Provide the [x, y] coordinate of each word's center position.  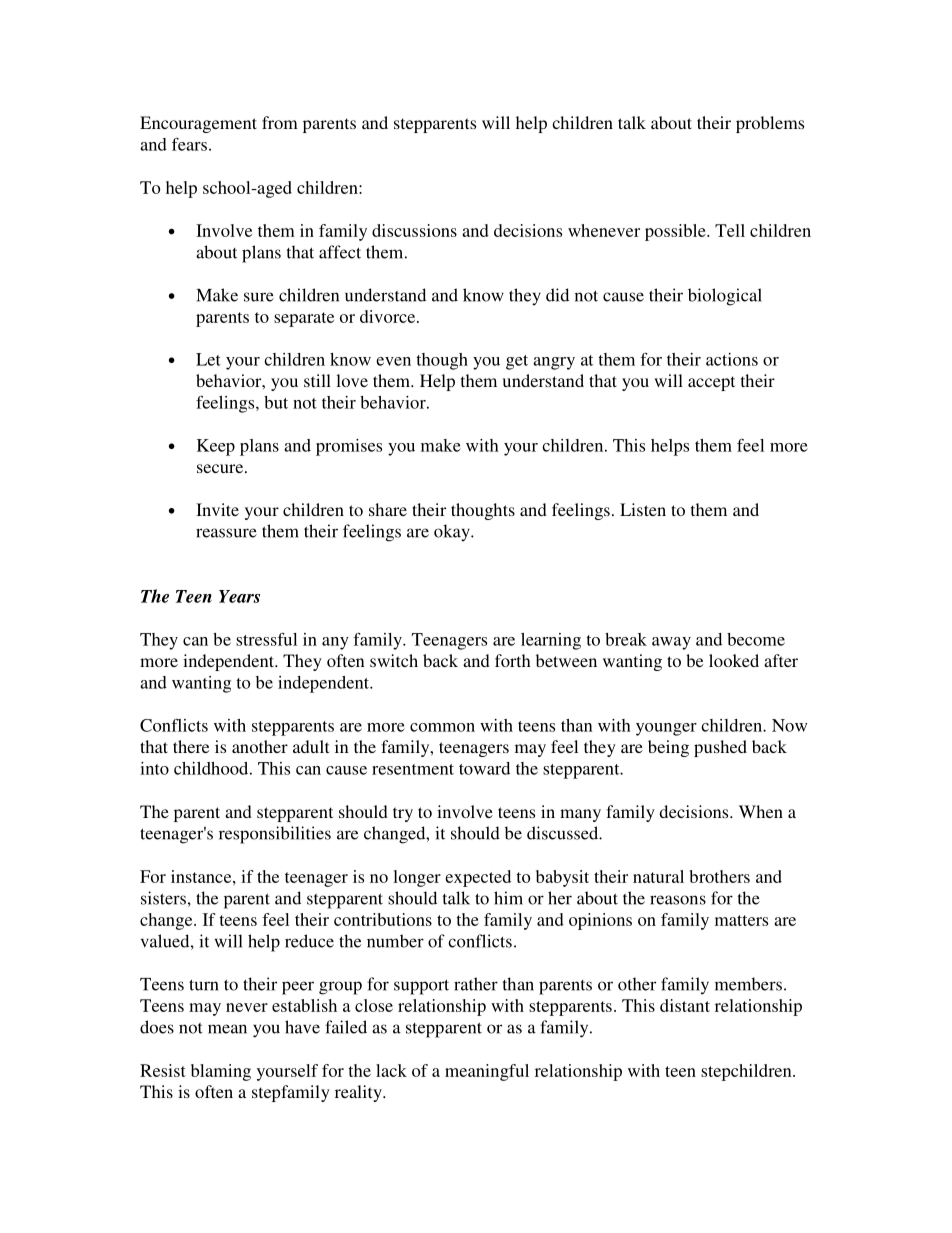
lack [391, 1070]
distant [685, 1005]
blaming [221, 1072]
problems [770, 124]
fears [189, 144]
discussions [414, 230]
